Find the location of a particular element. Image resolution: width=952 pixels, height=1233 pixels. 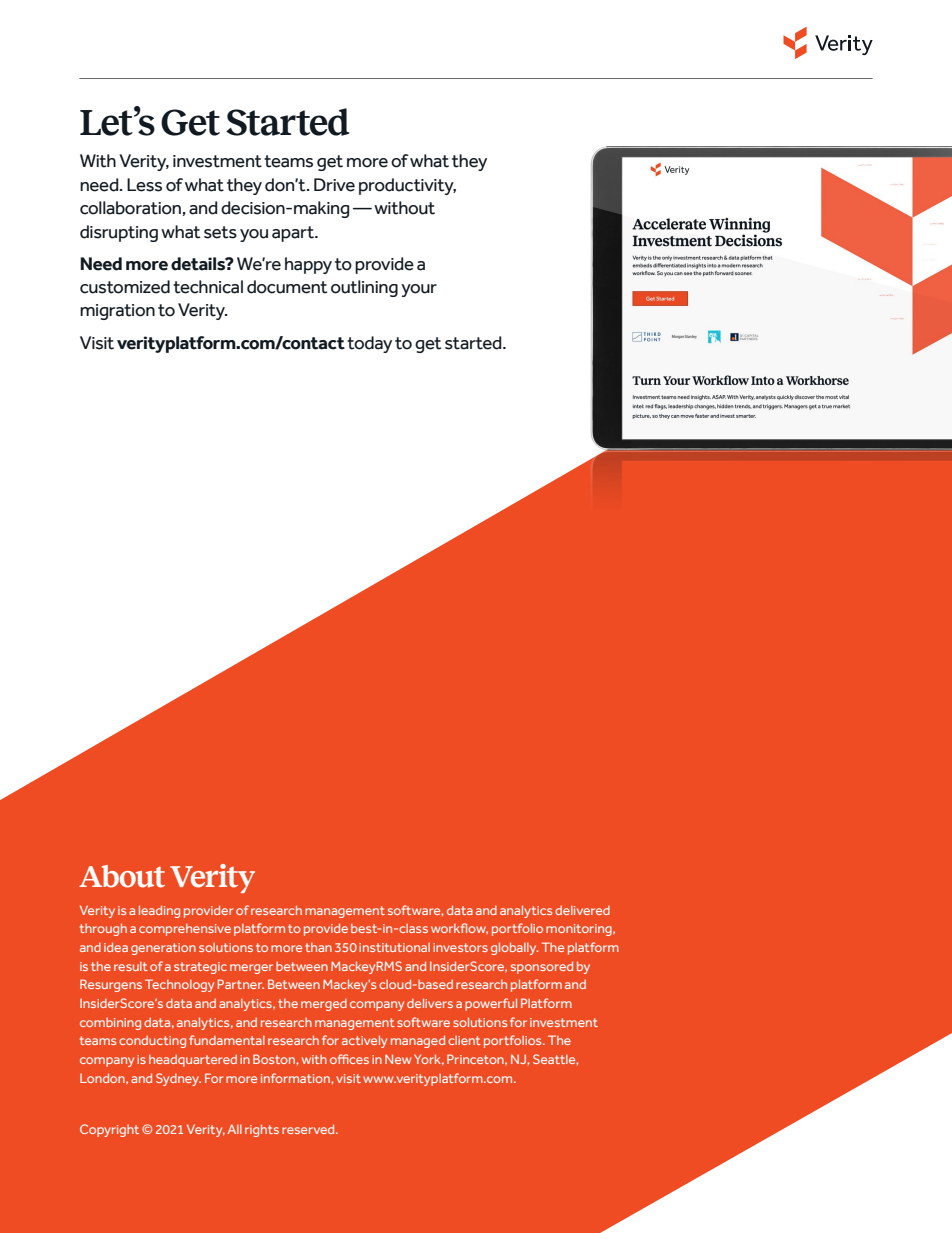

collaboration is located at coordinates (130, 208).
